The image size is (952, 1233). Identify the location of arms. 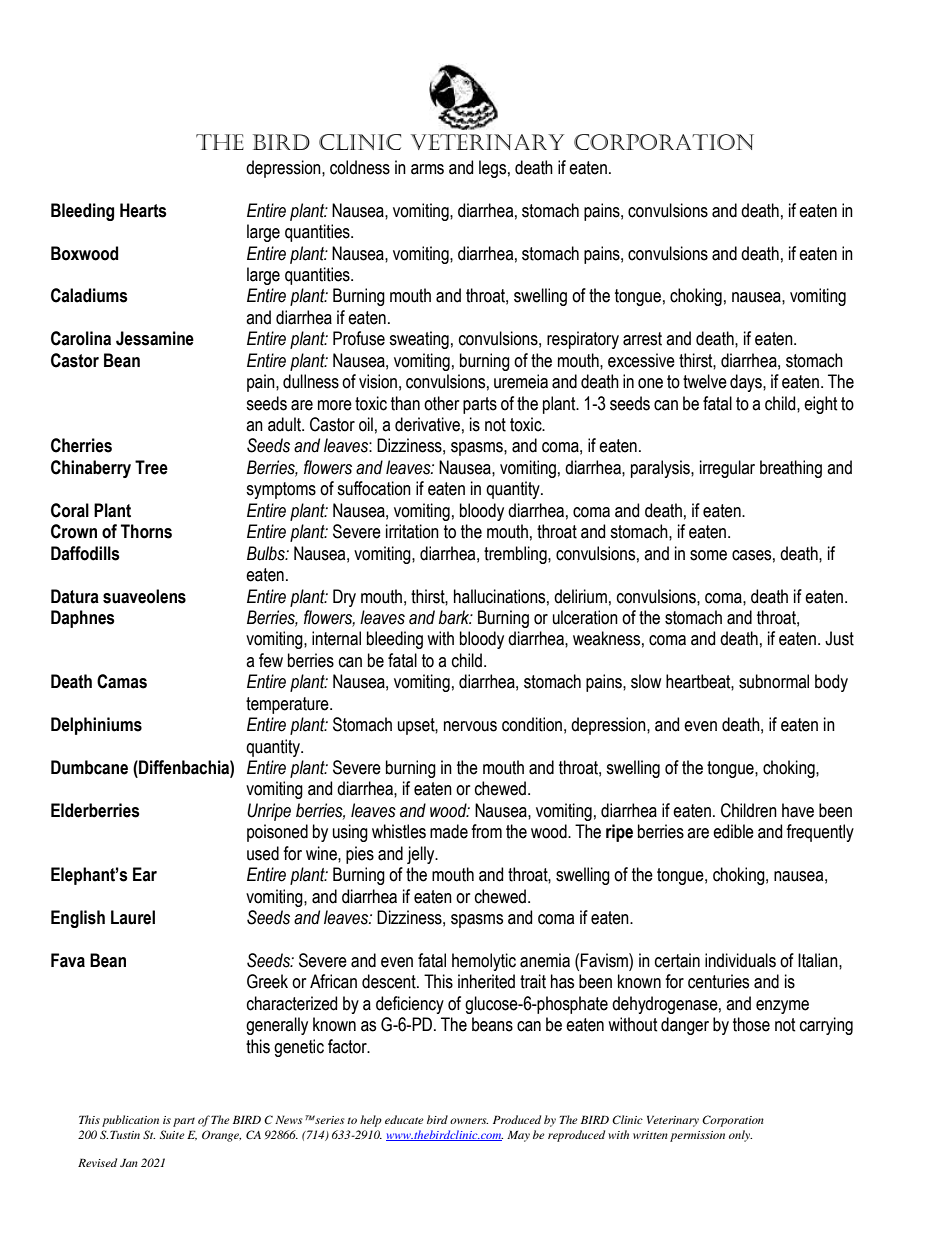
(427, 169).
